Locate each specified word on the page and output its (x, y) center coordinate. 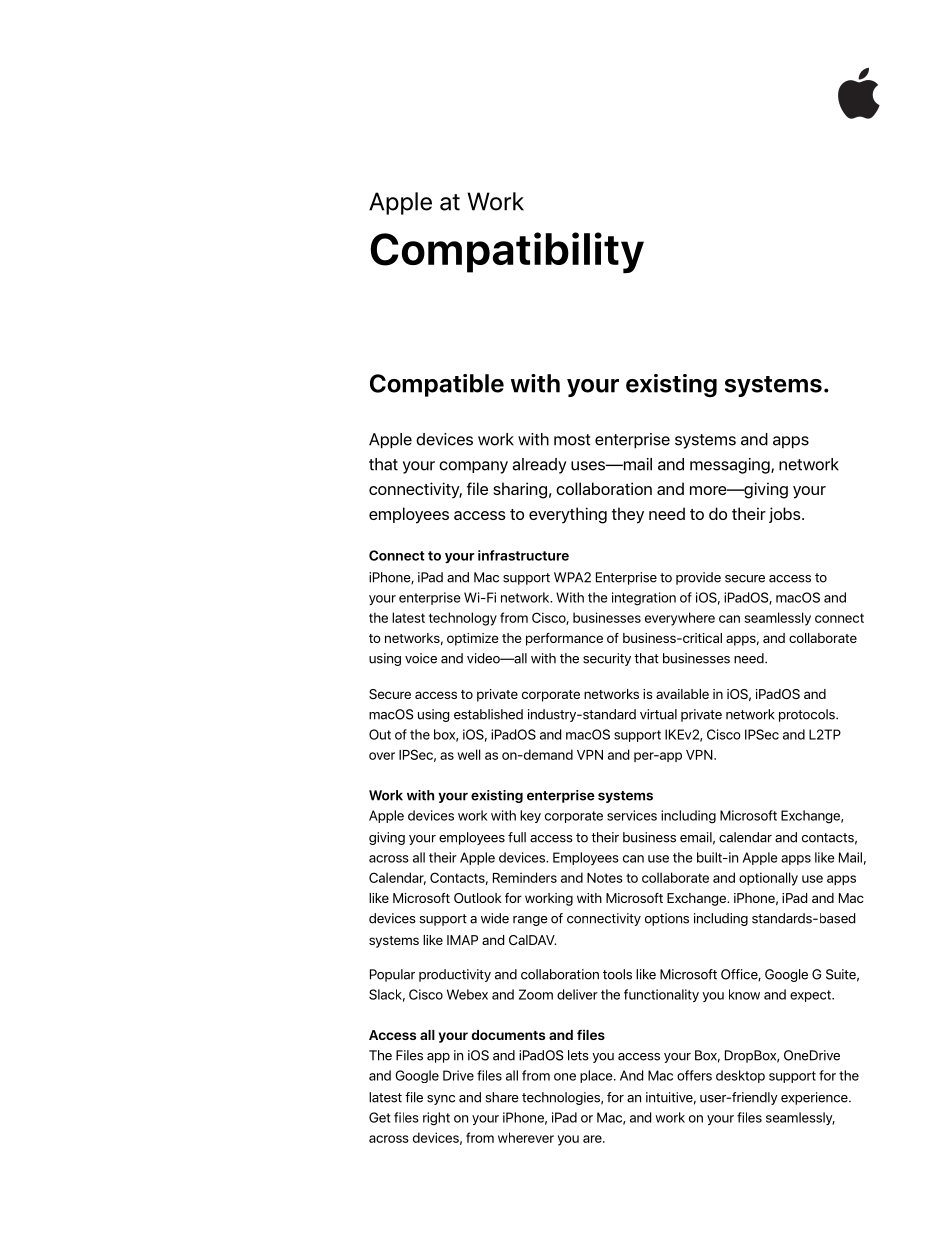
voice (421, 658)
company (473, 467)
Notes (605, 878)
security (607, 659)
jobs (786, 515)
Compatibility (507, 253)
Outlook (477, 898)
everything (568, 515)
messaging (731, 466)
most (572, 440)
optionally (768, 879)
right (436, 1119)
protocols (808, 715)
